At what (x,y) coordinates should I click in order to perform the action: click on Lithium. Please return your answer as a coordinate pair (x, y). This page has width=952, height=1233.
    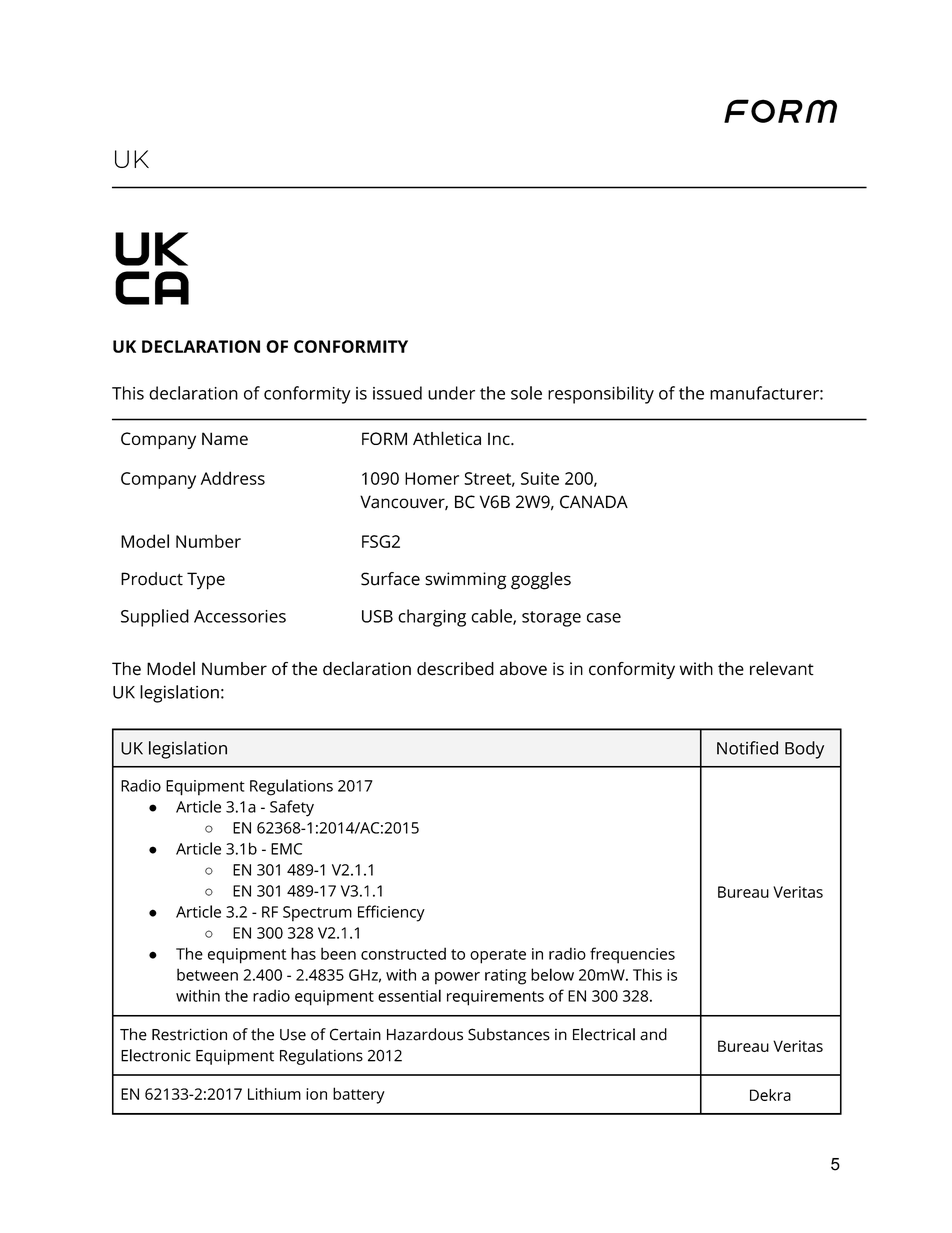
    Looking at the image, I should click on (274, 1094).
